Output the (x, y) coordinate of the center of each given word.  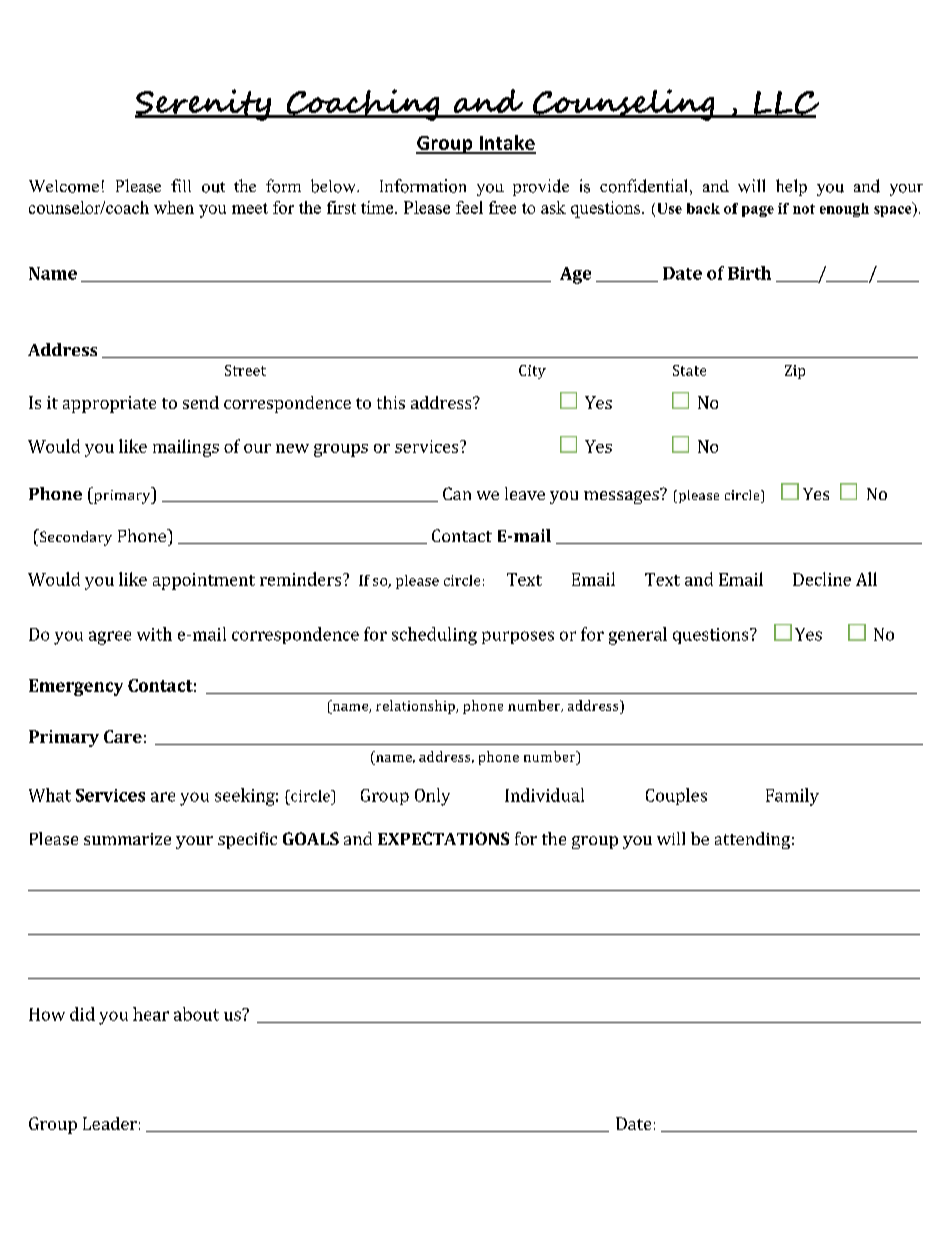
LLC (785, 104)
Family (792, 797)
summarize (127, 839)
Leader (110, 1123)
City (532, 372)
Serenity (204, 105)
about (196, 1014)
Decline (822, 579)
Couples (676, 796)
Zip (795, 372)
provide (541, 187)
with (154, 634)
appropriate (109, 404)
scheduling (434, 636)
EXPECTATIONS (443, 838)
